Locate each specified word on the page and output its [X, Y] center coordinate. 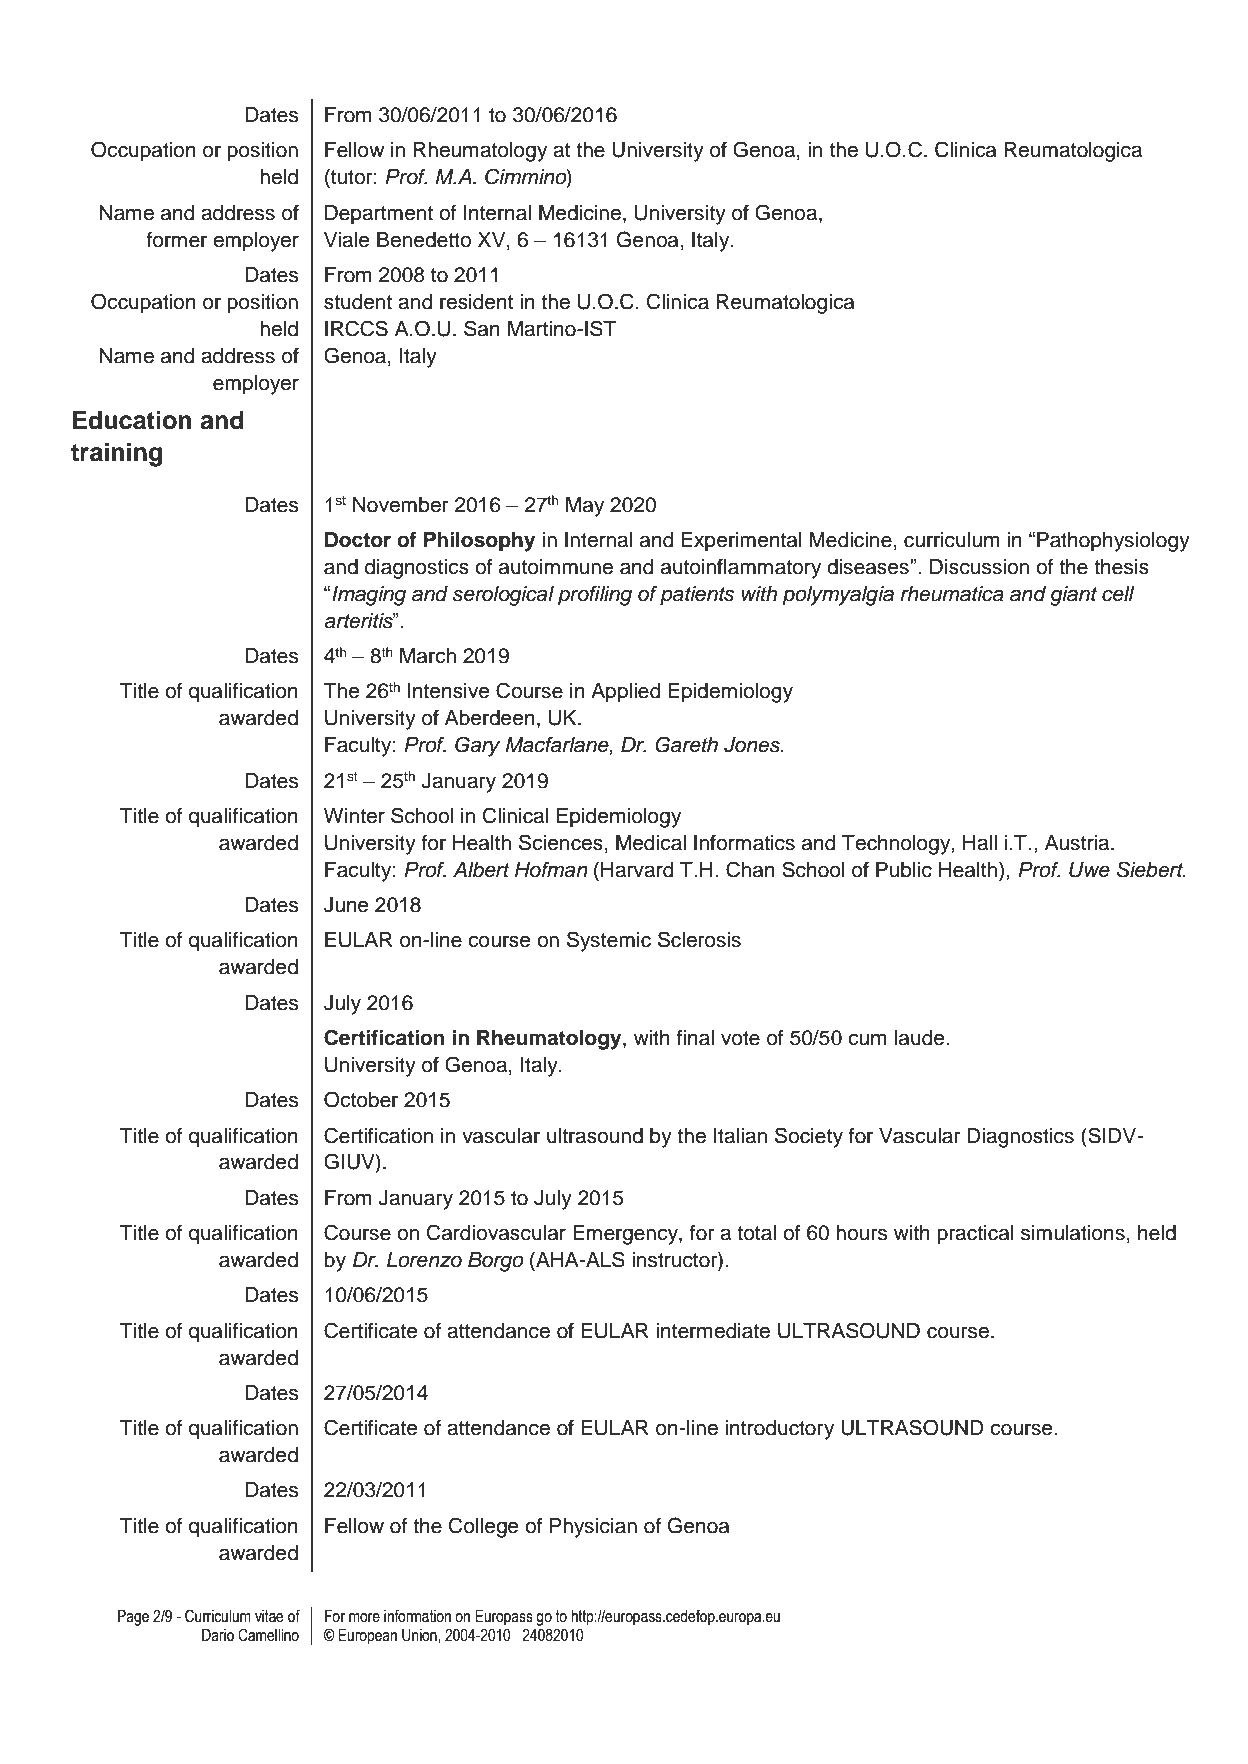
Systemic [609, 941]
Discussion [979, 567]
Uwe [1089, 870]
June [346, 905]
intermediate [713, 1331]
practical [975, 1235]
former [176, 240]
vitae [269, 1616]
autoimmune [556, 567]
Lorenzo [424, 1260]
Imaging [369, 596]
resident [476, 302]
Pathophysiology [1113, 542]
